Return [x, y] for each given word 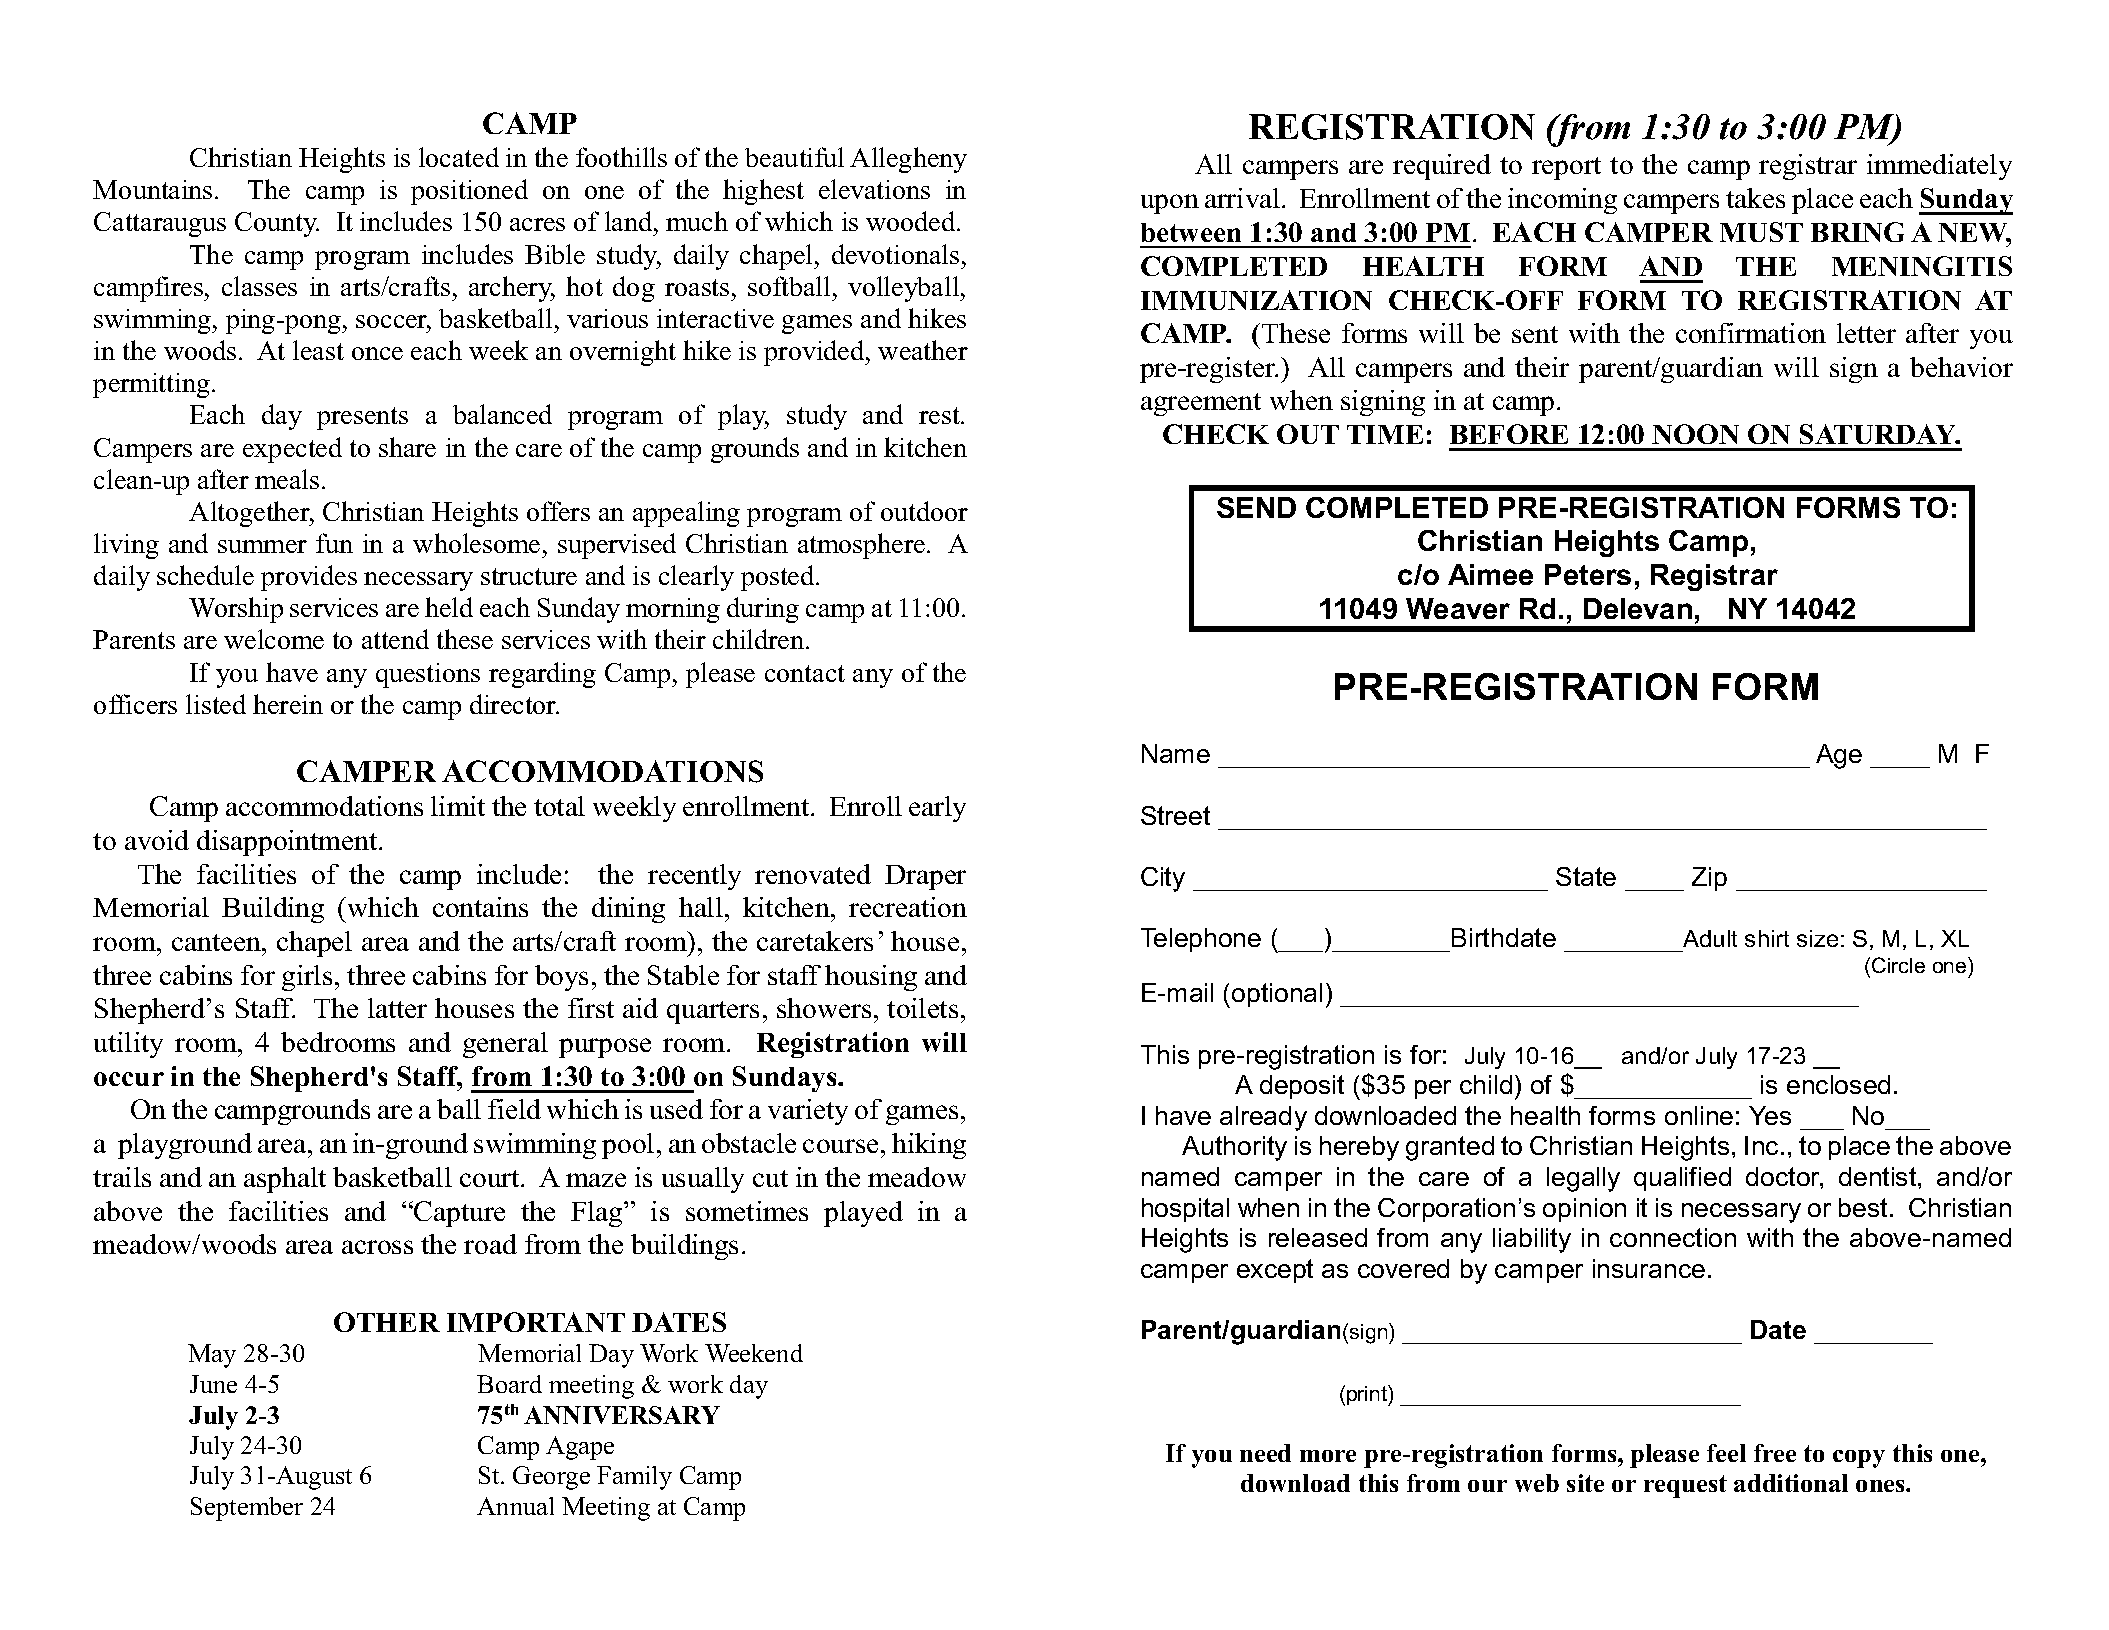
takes [1755, 198]
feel [1726, 1453]
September [247, 1509]
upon [1170, 204]
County [277, 224]
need [1265, 1453]
